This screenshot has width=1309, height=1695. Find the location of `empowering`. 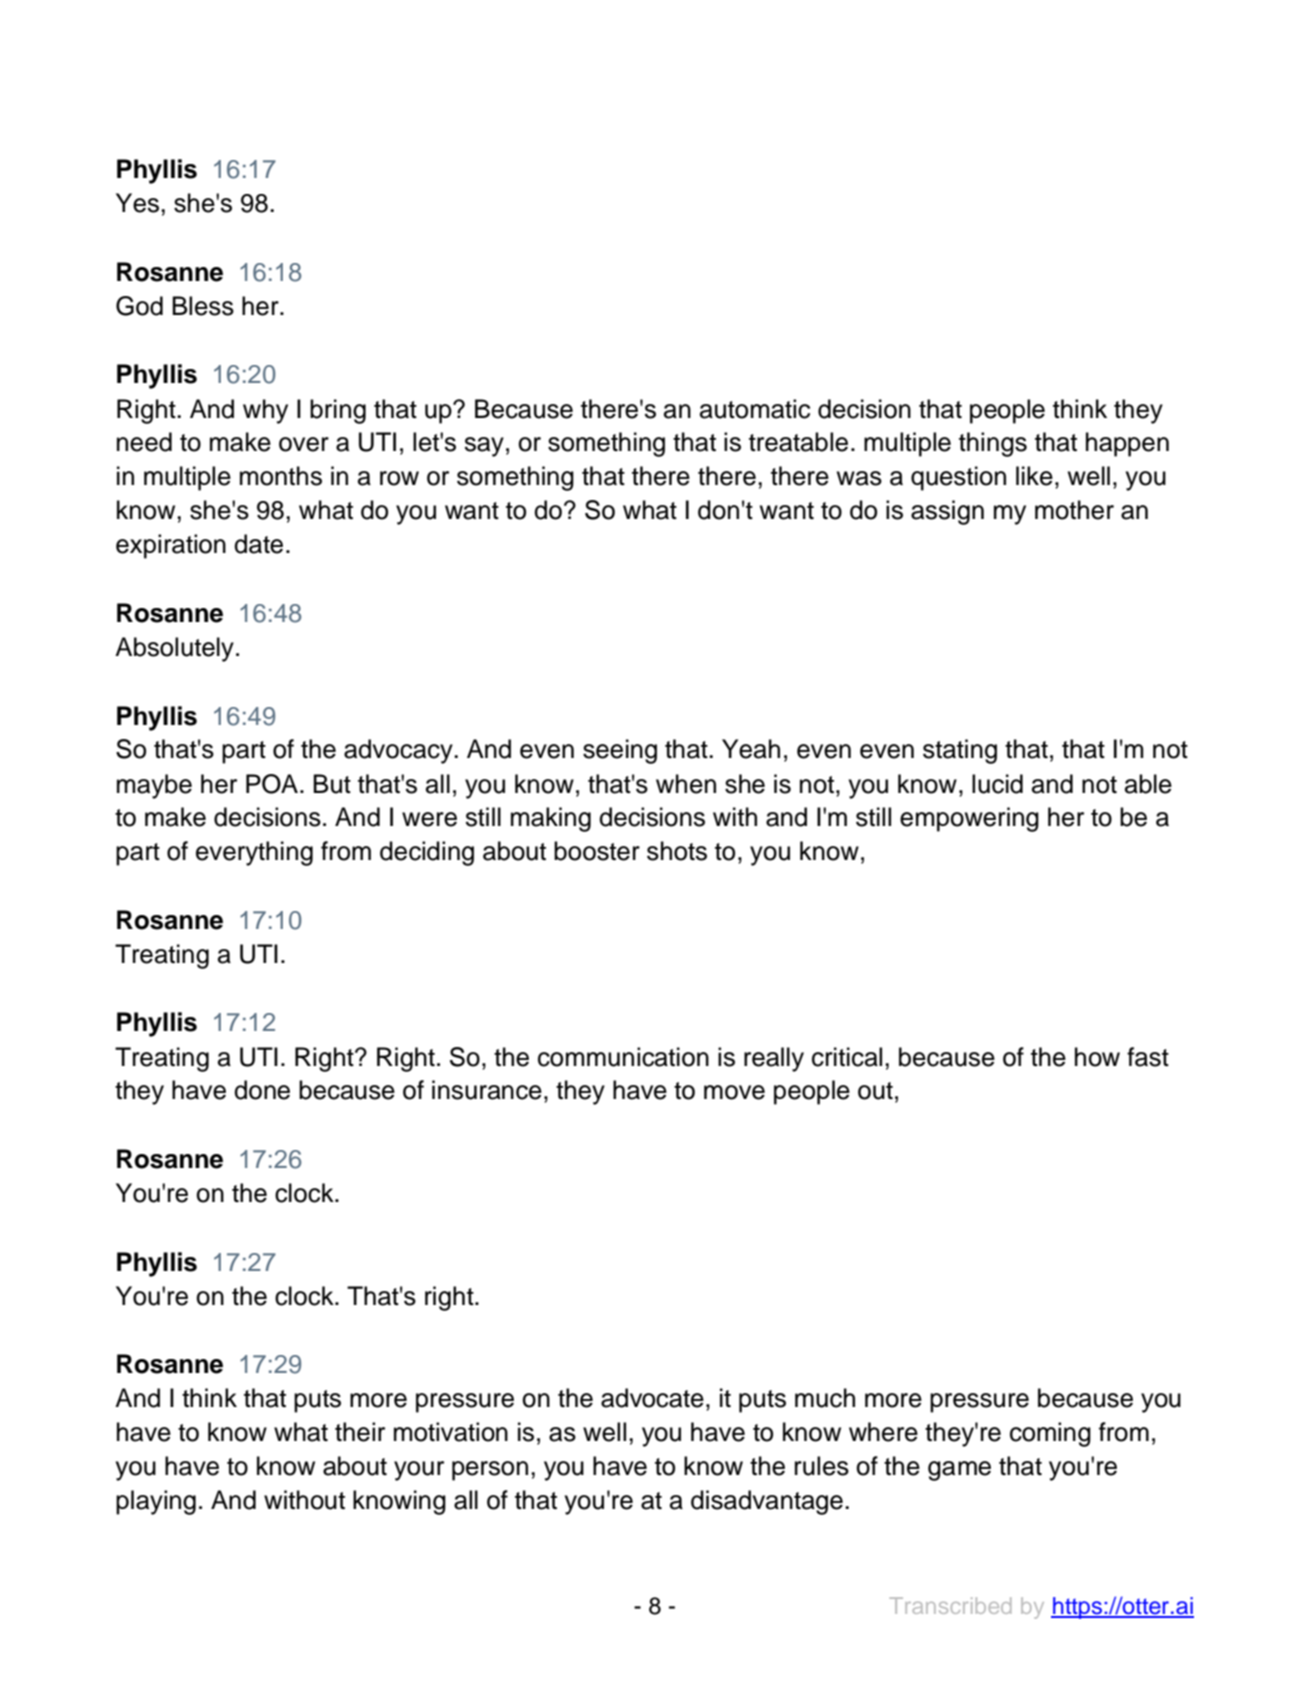

empowering is located at coordinates (969, 819).
